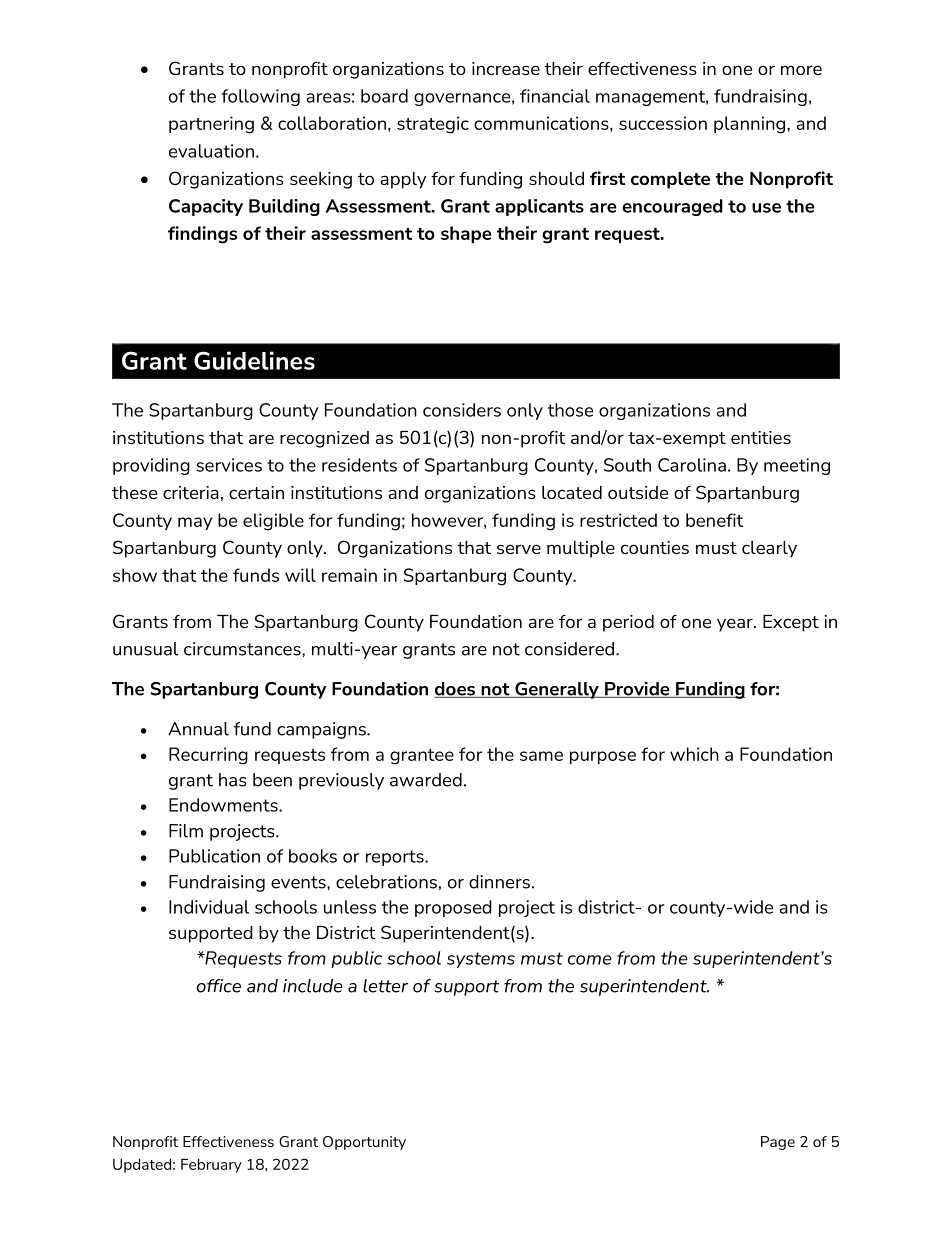  What do you see at coordinates (778, 1143) in the screenshot?
I see `Page` at bounding box center [778, 1143].
